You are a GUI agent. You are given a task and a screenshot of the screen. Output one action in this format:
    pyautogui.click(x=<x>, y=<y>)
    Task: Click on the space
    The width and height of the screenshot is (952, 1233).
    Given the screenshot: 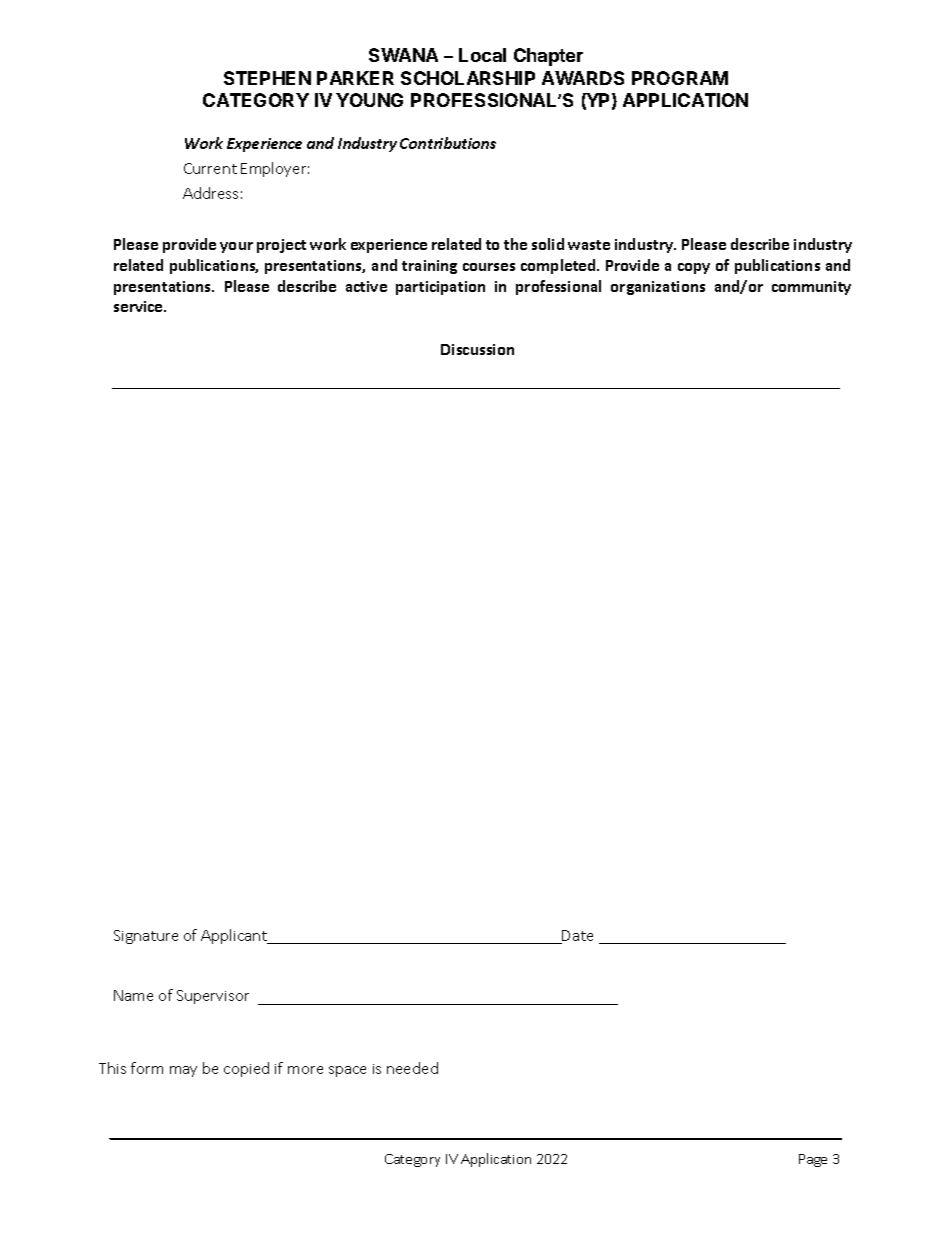 What is the action you would take?
    pyautogui.click(x=347, y=1071)
